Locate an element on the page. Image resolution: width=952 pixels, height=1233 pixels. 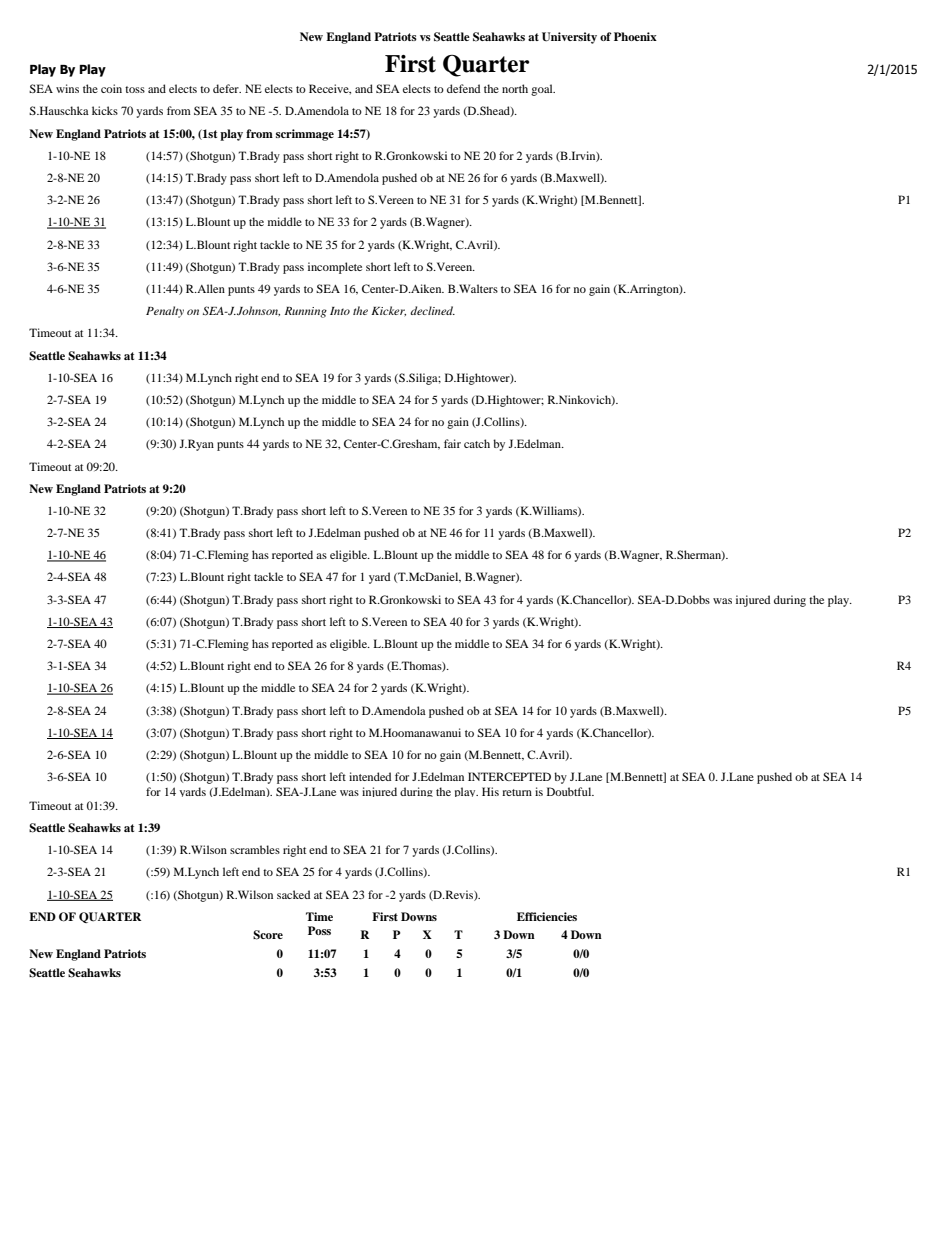
toss is located at coordinates (135, 89).
